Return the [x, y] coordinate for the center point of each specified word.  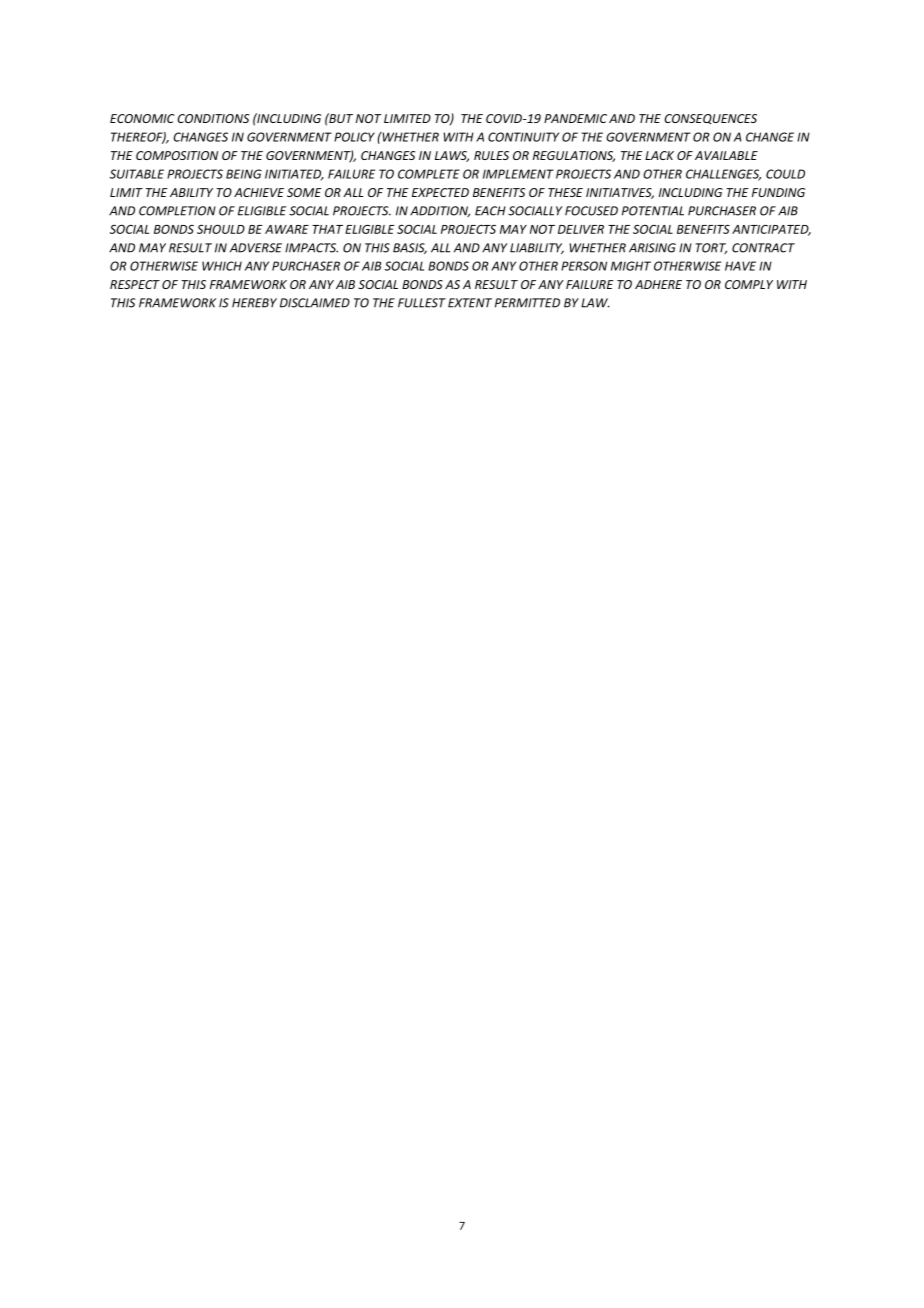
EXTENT [470, 303]
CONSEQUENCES [710, 119]
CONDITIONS [213, 118]
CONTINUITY [523, 137]
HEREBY [254, 303]
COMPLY [749, 284]
